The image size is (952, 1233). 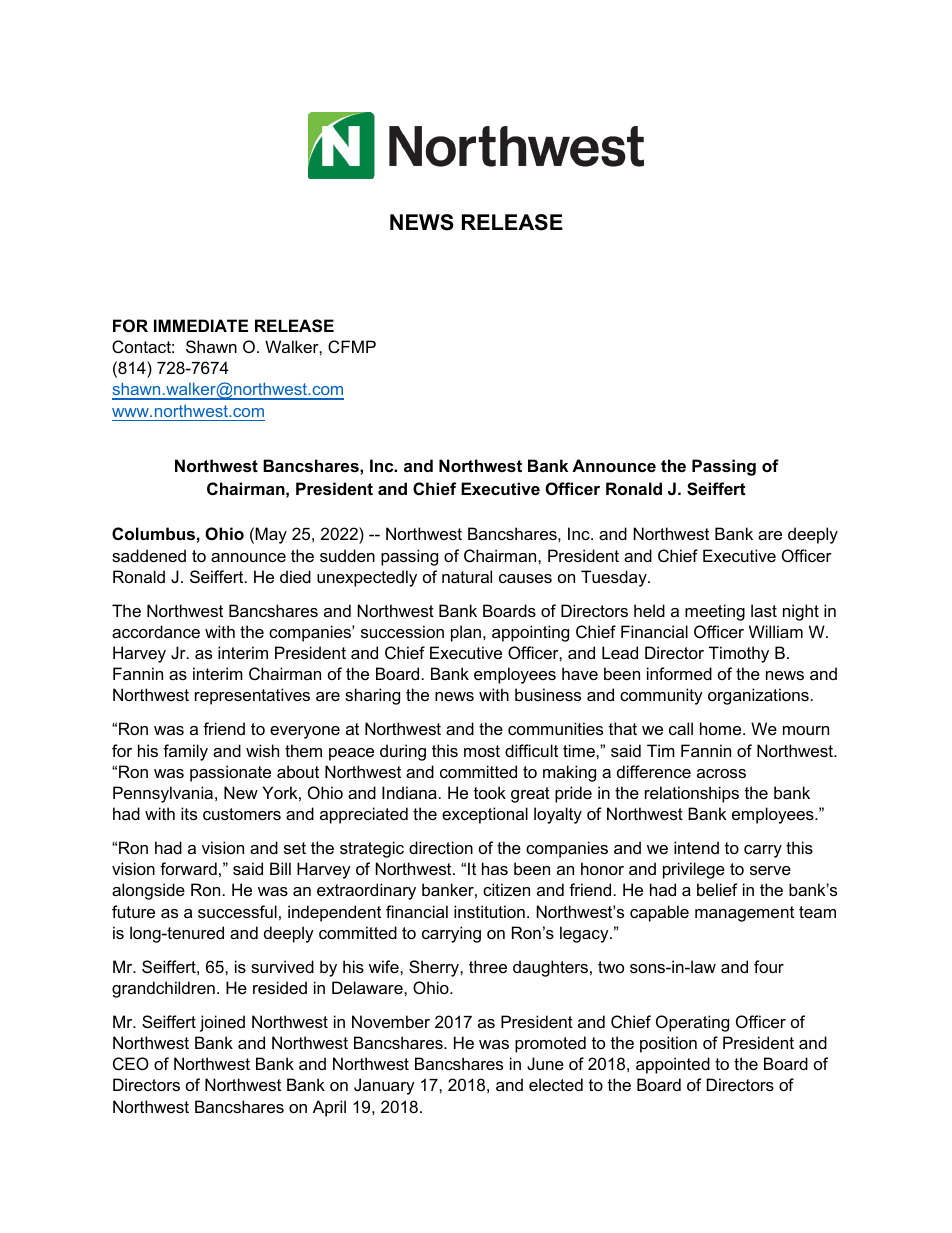 I want to click on IMMEDIATE, so click(x=201, y=325).
